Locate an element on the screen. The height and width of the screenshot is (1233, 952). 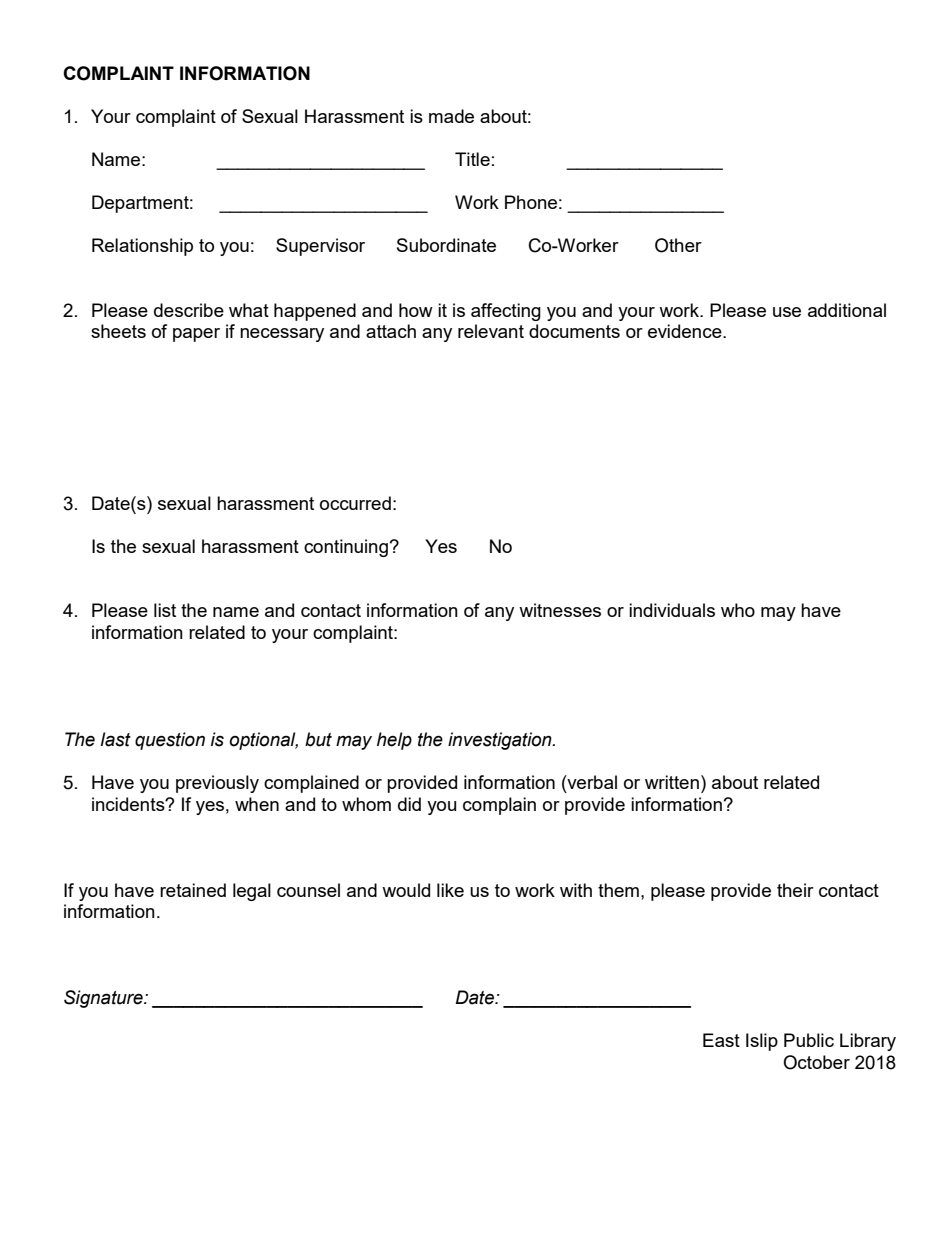
Other is located at coordinates (678, 245).
